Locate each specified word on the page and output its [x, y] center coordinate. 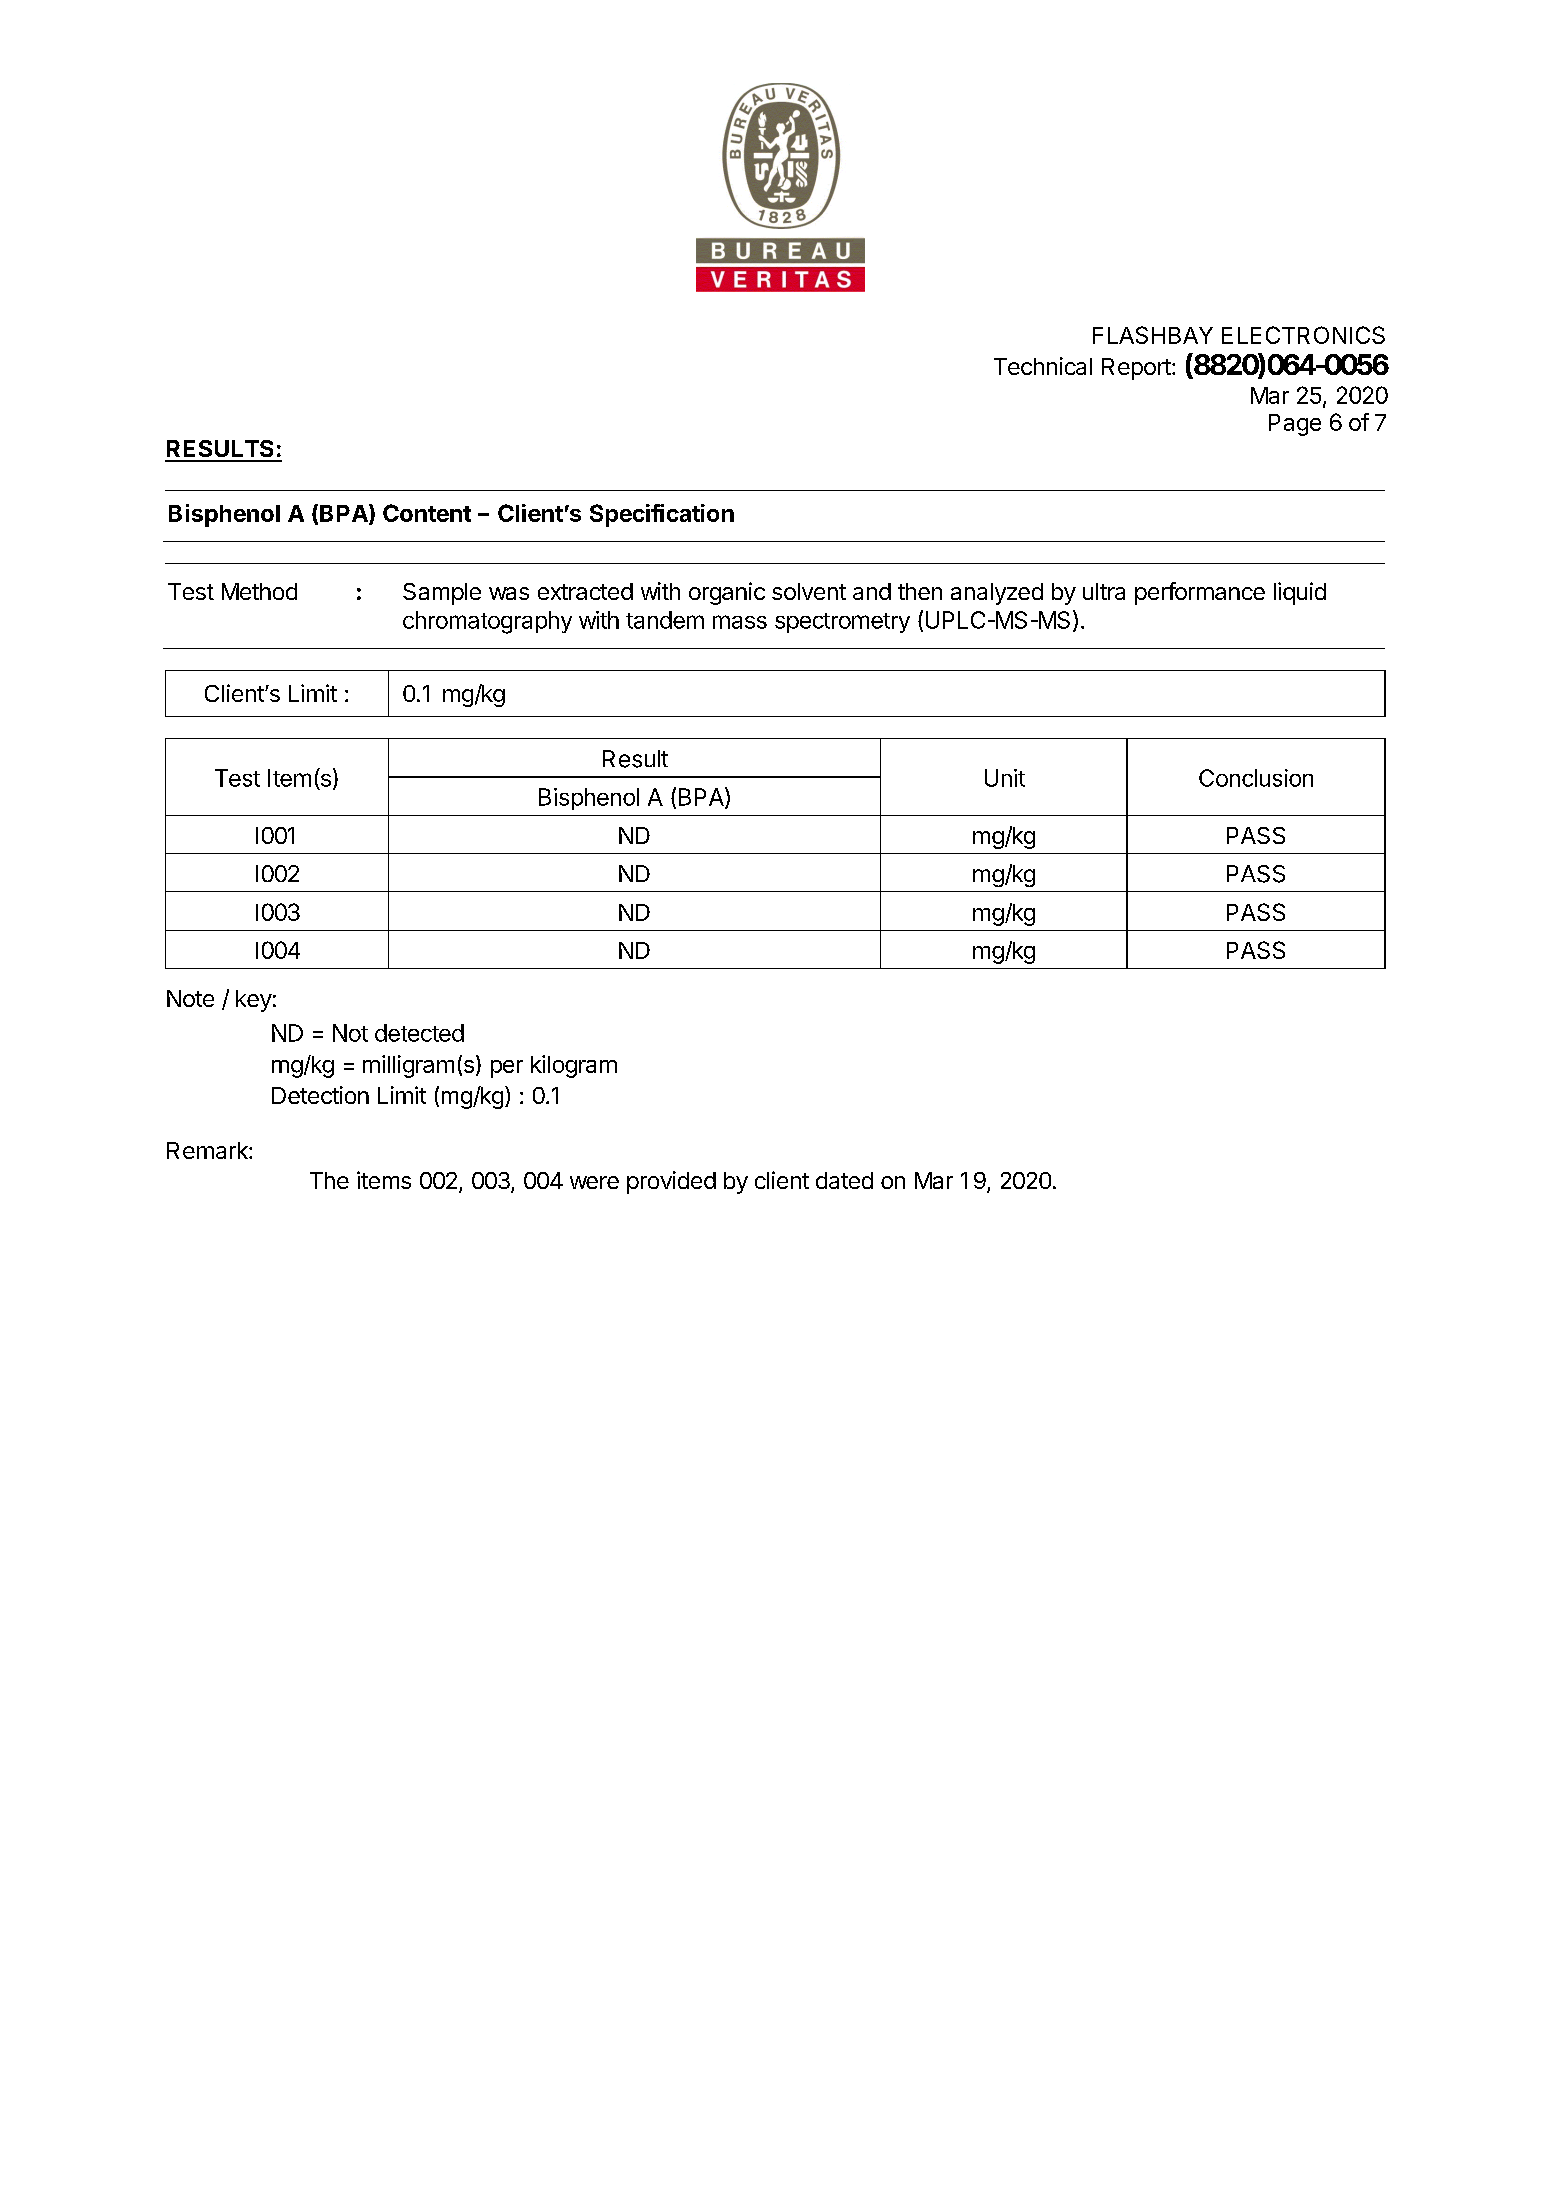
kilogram [574, 1066]
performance [1200, 593]
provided [671, 1182]
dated [844, 1180]
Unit [1005, 778]
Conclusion [1256, 778]
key [254, 1001]
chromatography [487, 622]
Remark [208, 1150]
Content [427, 513]
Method [259, 591]
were [594, 1182]
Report [1136, 369]
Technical [1043, 366]
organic [727, 593]
